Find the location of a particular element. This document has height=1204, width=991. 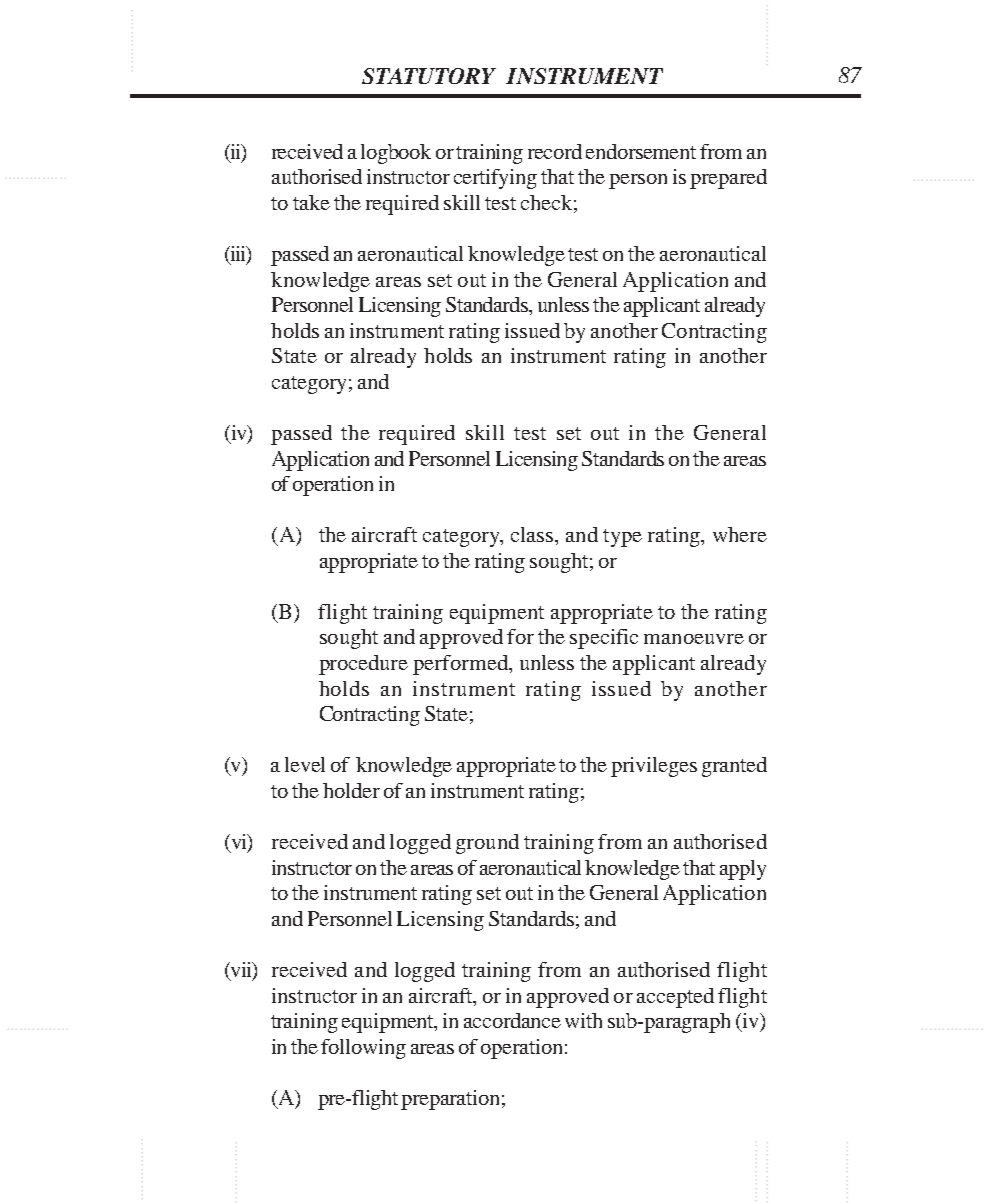

certifying is located at coordinates (495, 179).
